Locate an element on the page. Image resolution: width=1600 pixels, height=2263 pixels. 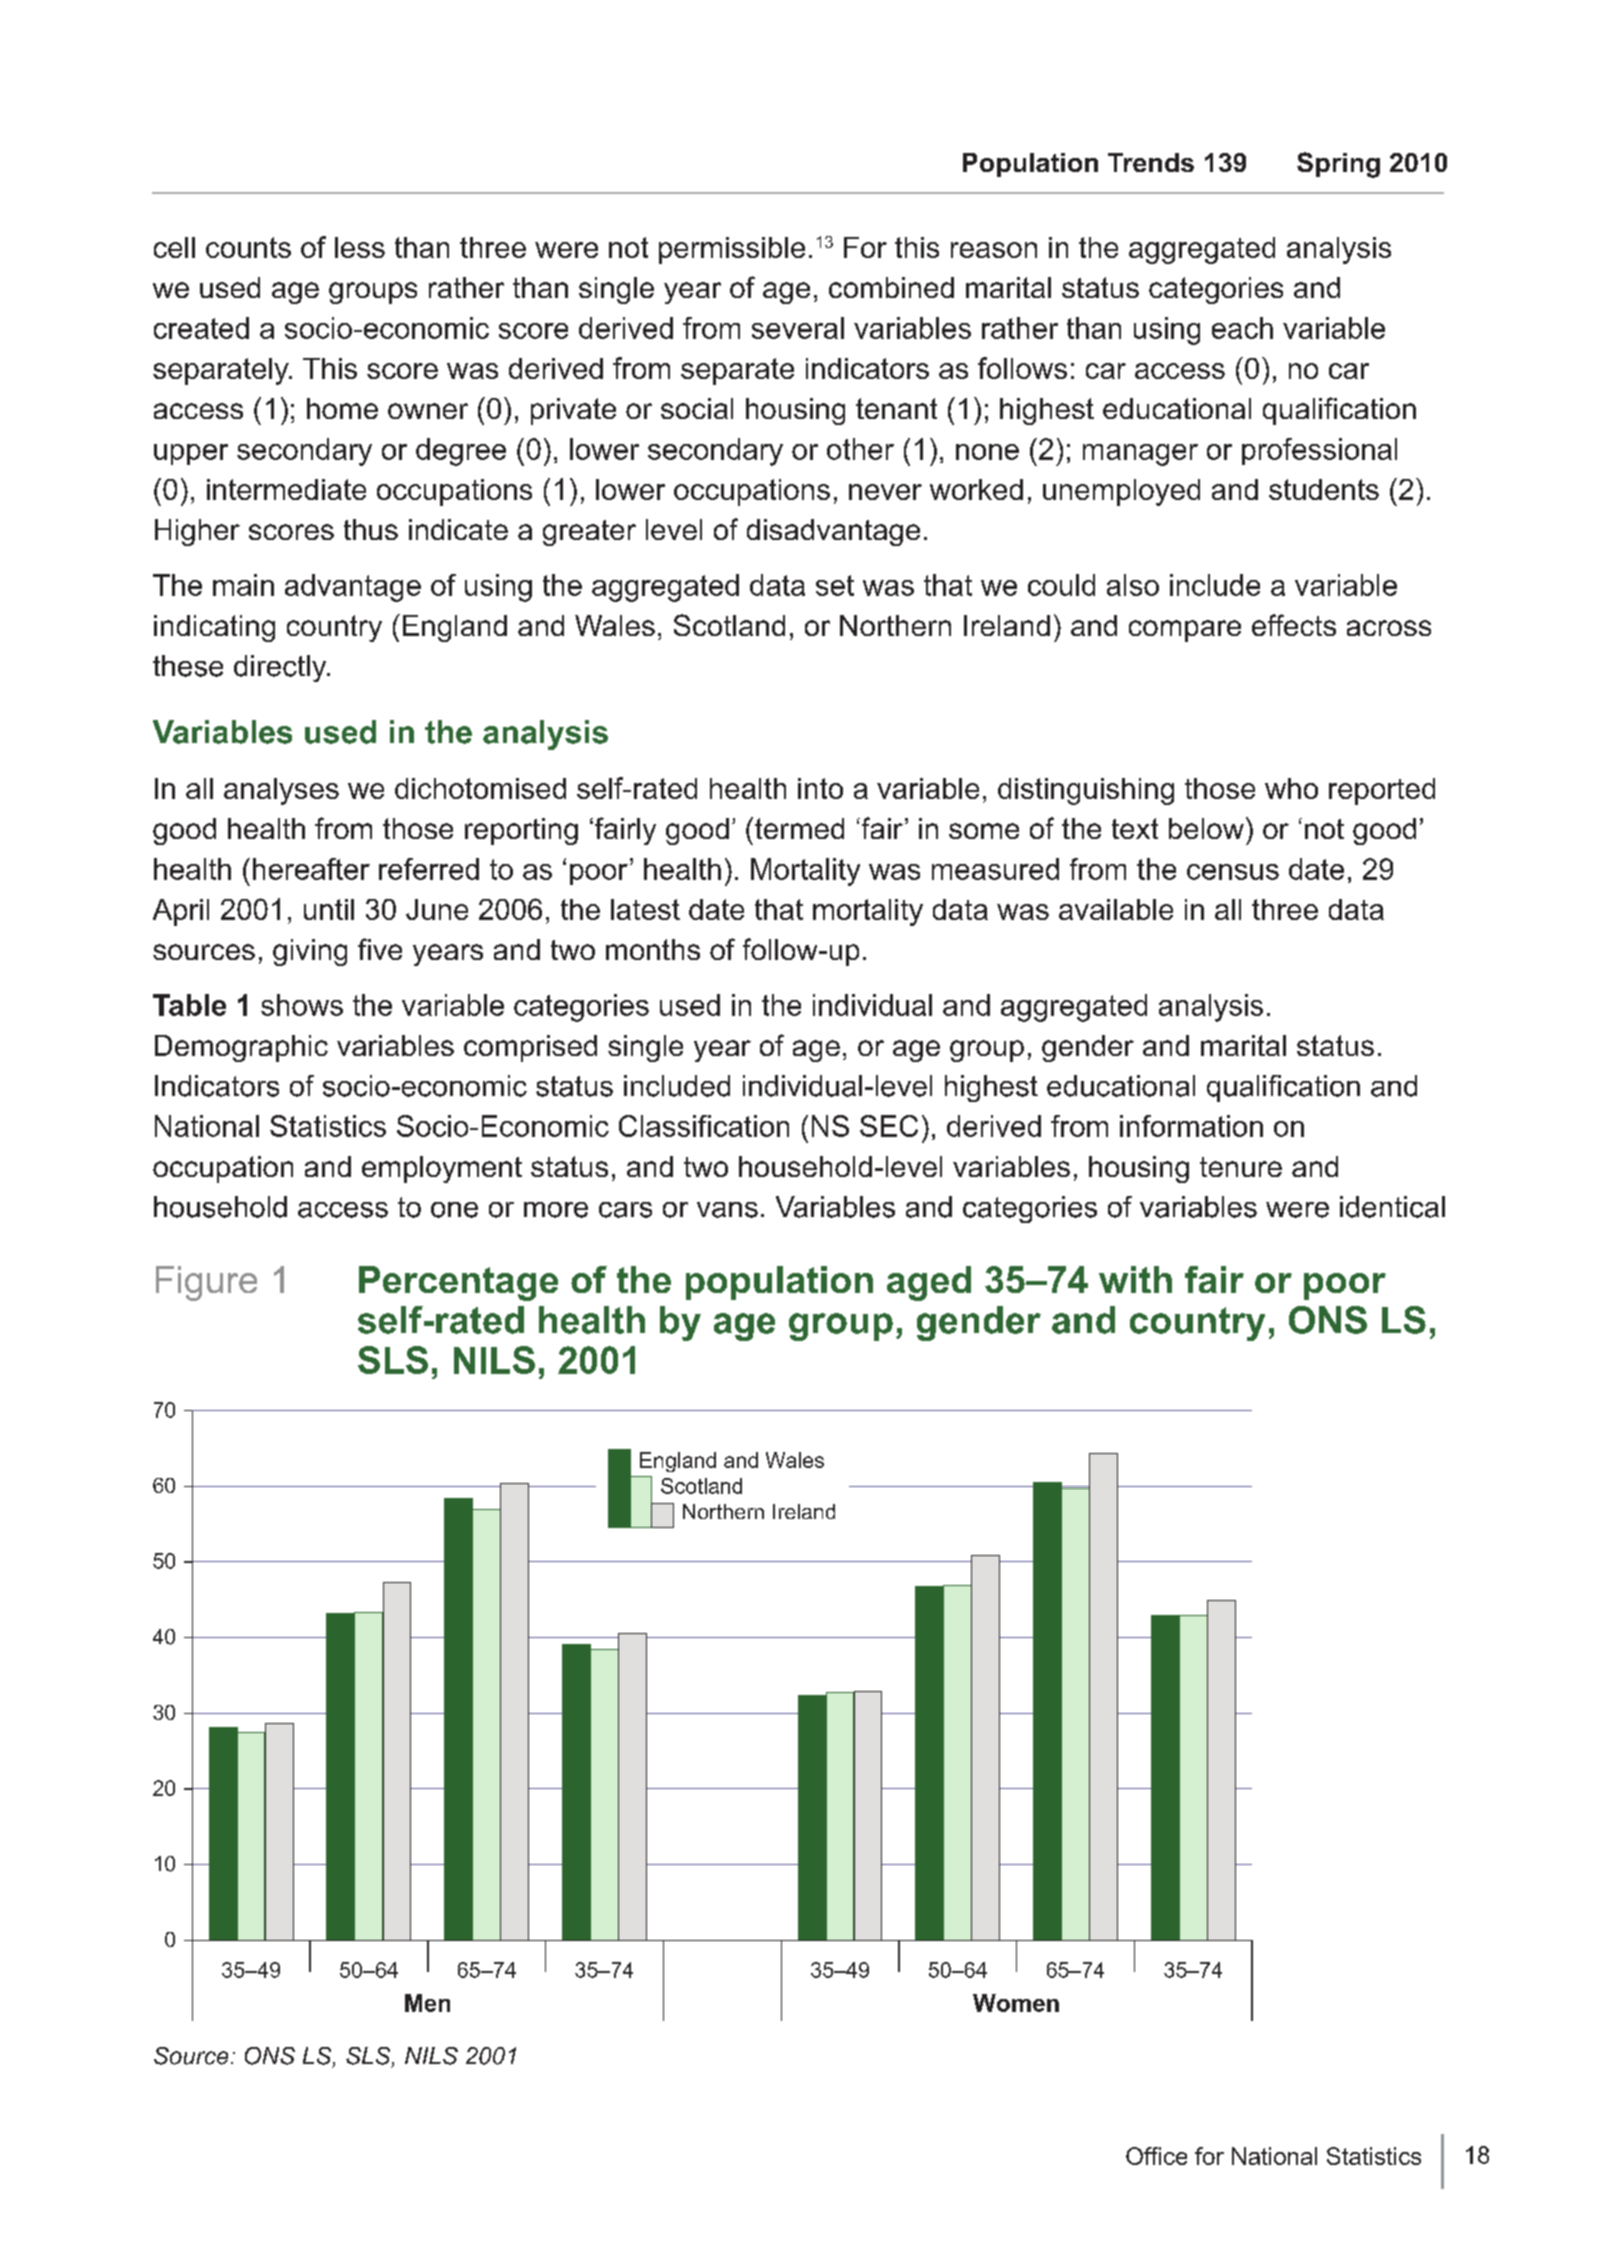
employment is located at coordinates (442, 1169).
